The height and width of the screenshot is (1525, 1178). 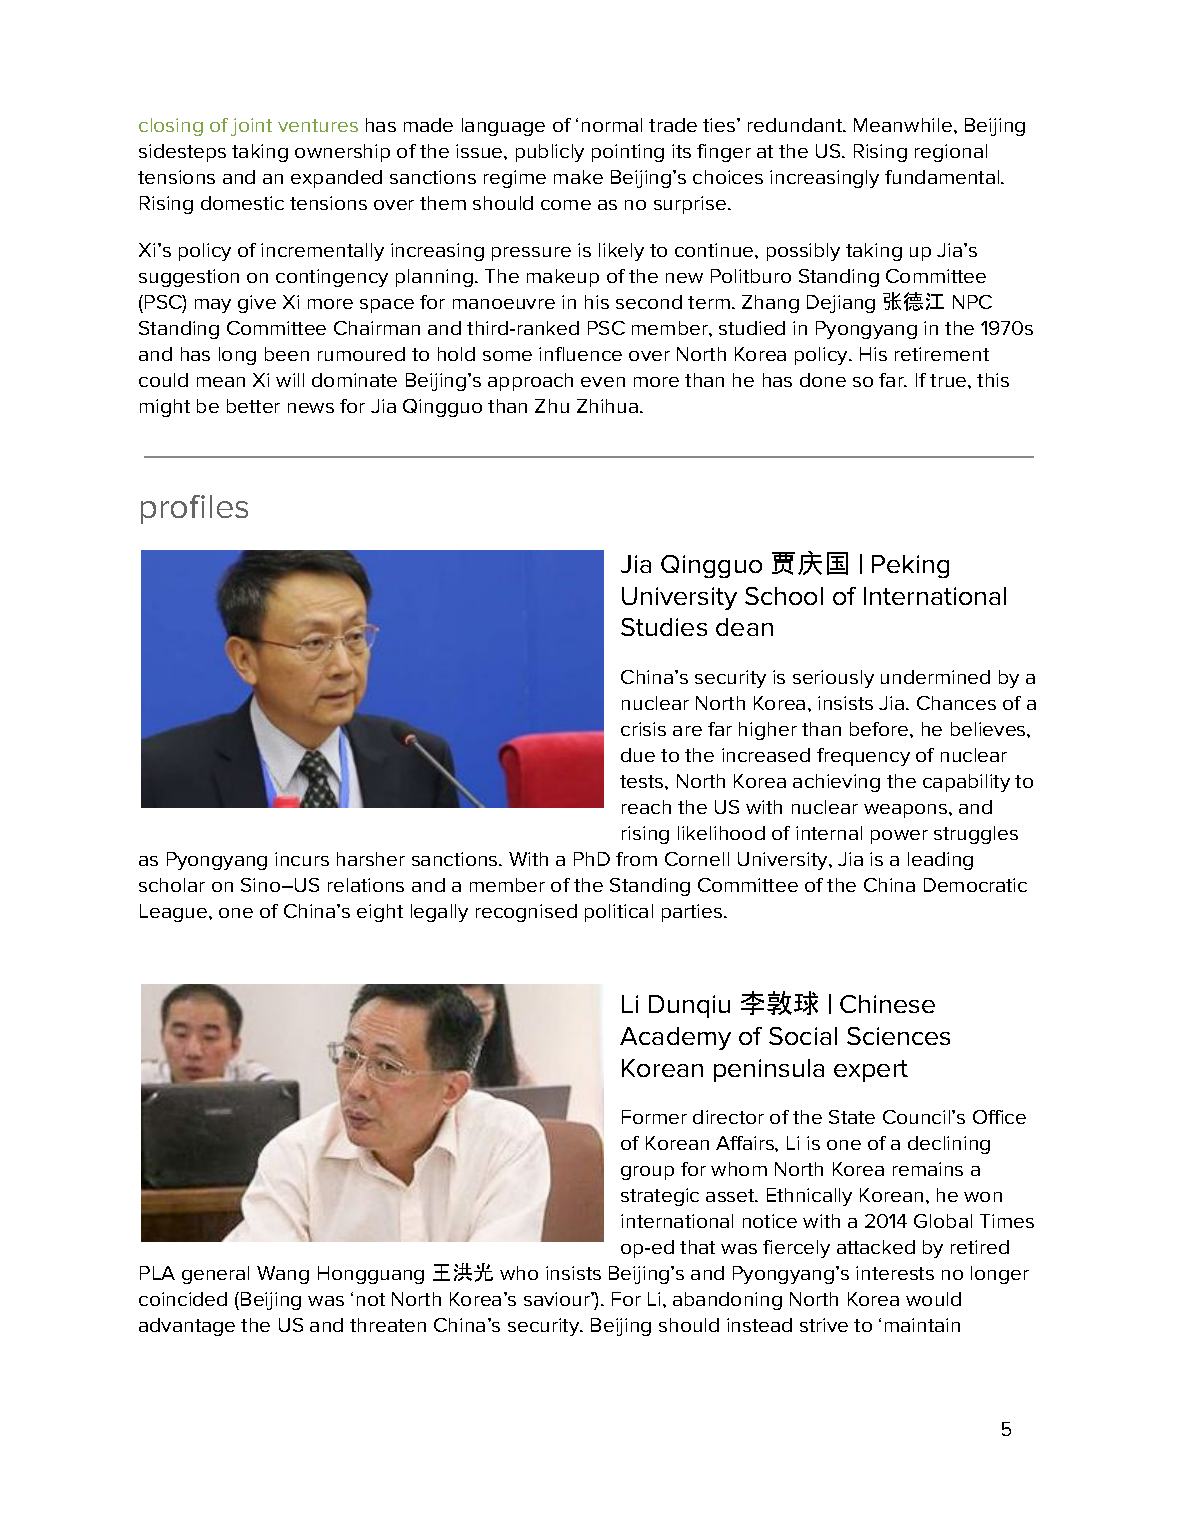 What do you see at coordinates (880, 729) in the screenshot?
I see `before` at bounding box center [880, 729].
